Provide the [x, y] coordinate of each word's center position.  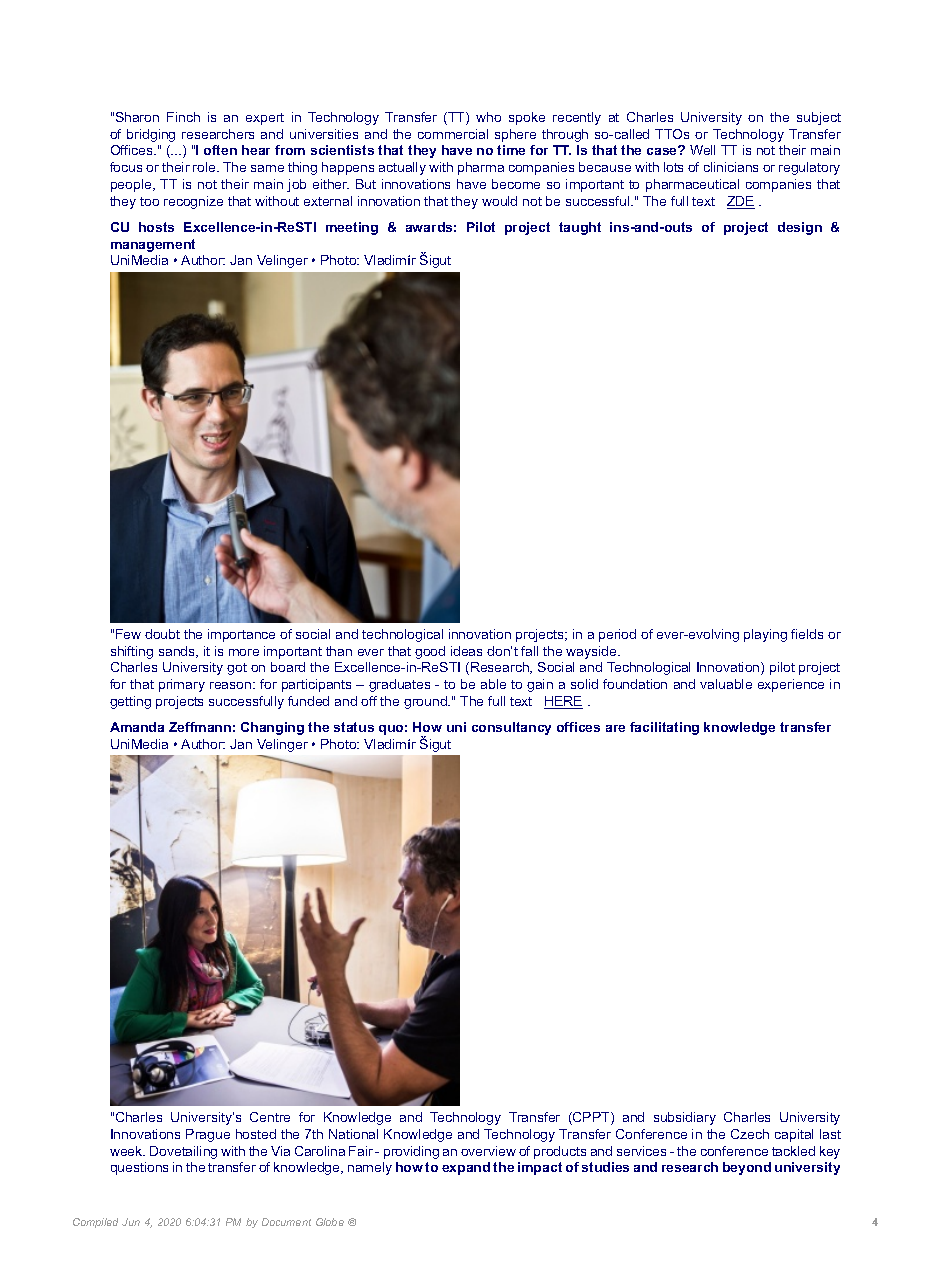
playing [765, 635]
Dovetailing [183, 1152]
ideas [466, 651]
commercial [453, 134]
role [205, 167]
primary [182, 685]
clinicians [731, 167]
